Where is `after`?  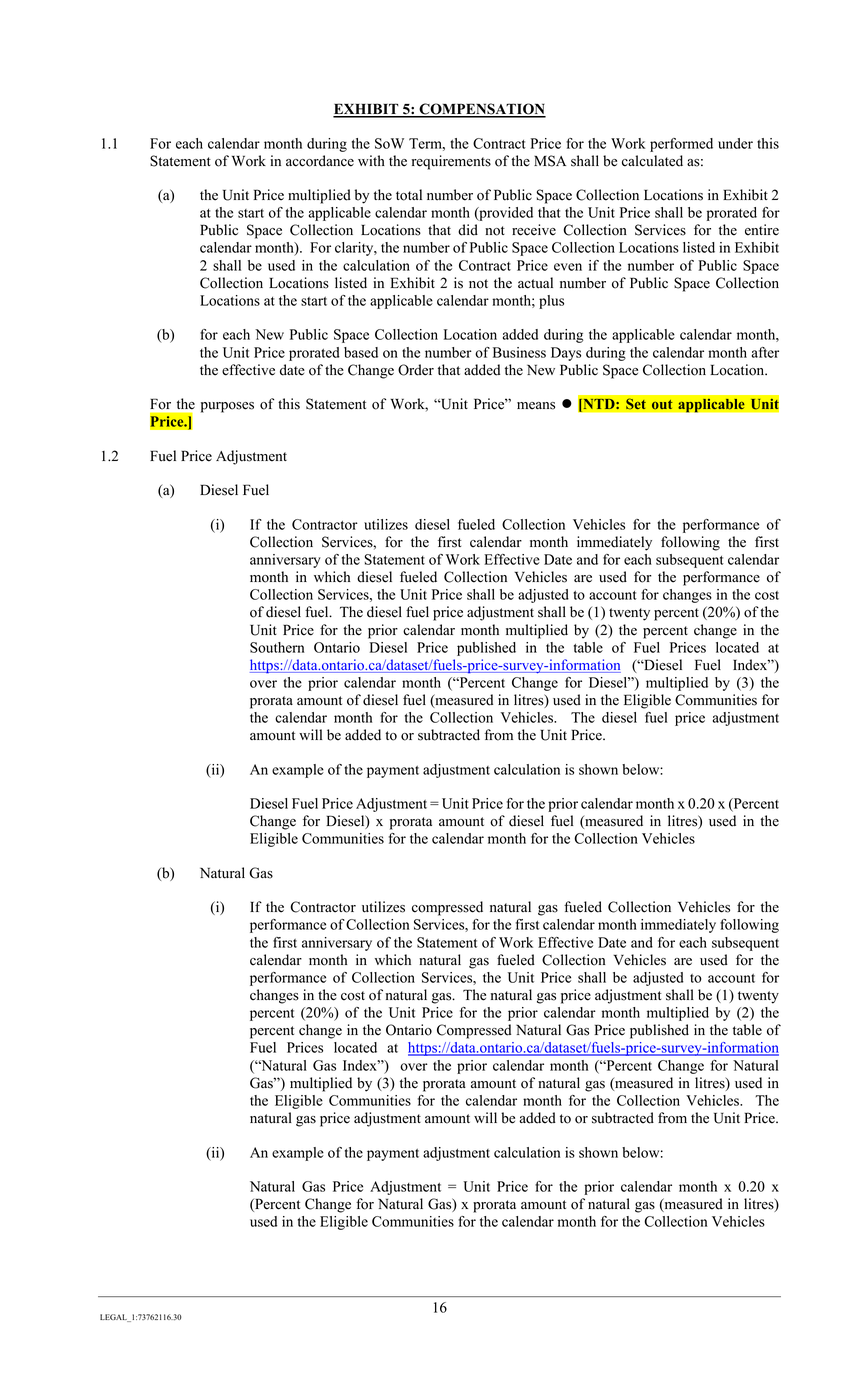
after is located at coordinates (765, 352).
